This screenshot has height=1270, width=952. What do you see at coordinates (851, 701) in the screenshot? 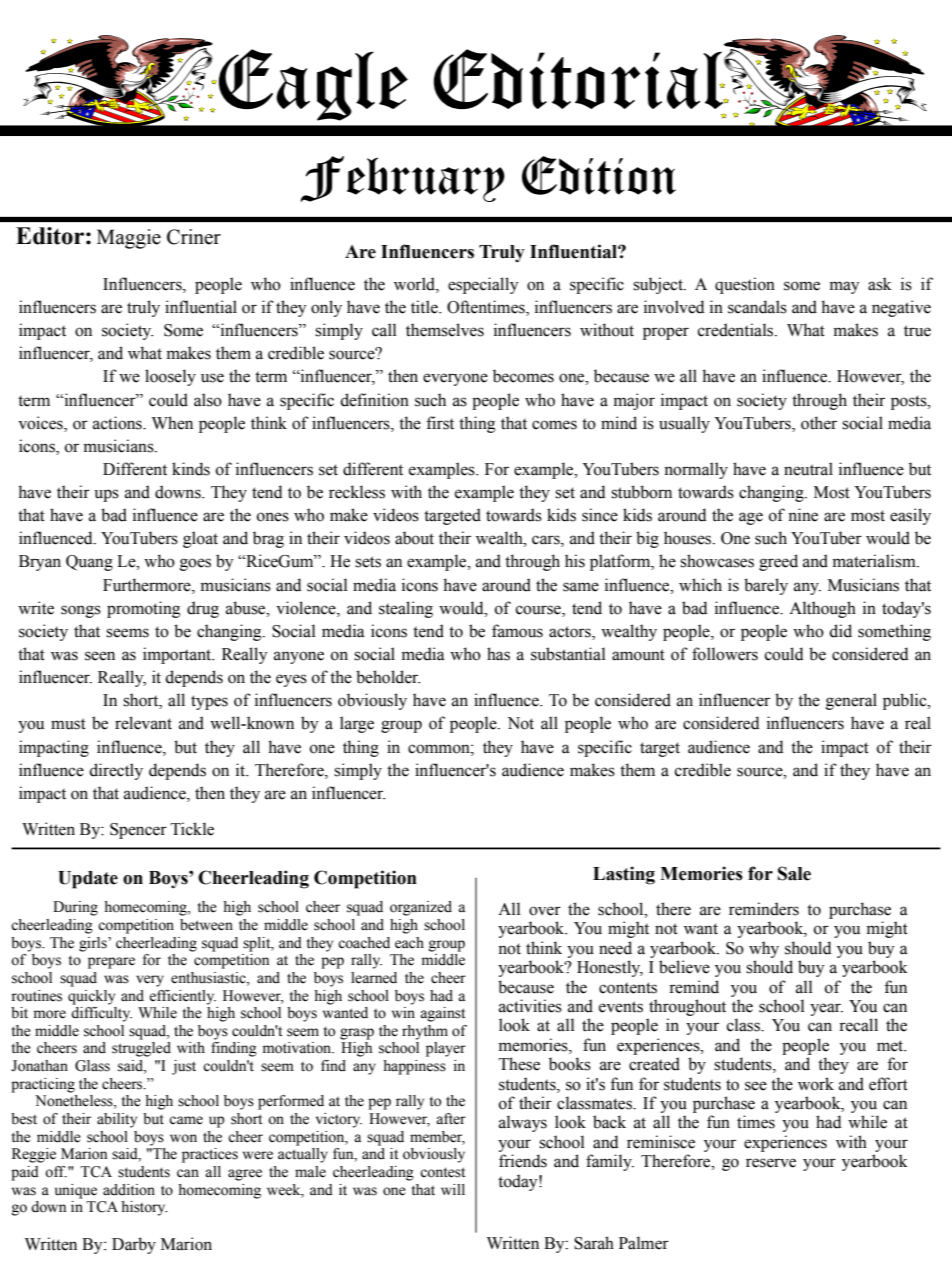
I see `general` at bounding box center [851, 701].
